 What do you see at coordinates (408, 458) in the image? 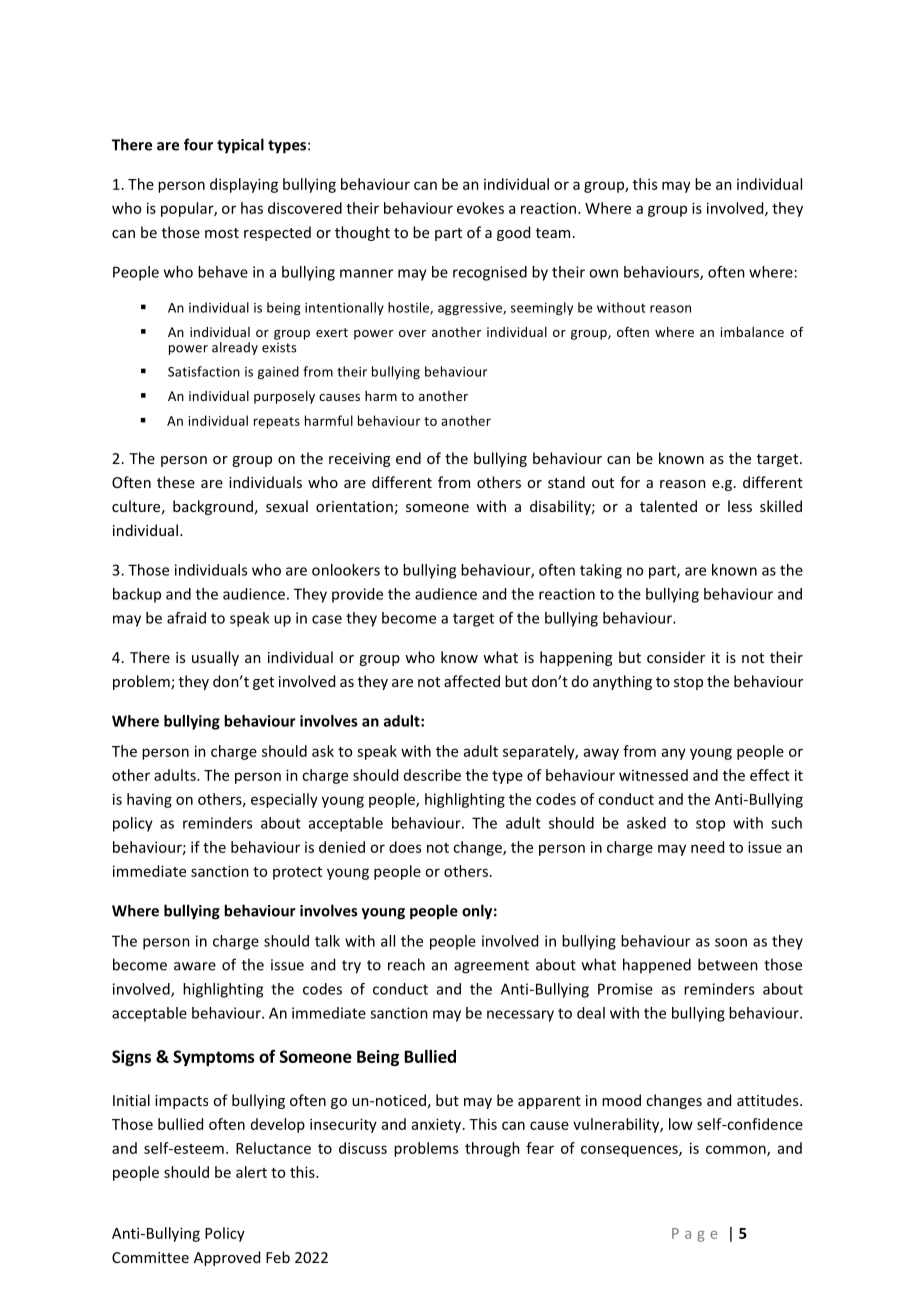
I see `end` at bounding box center [408, 458].
